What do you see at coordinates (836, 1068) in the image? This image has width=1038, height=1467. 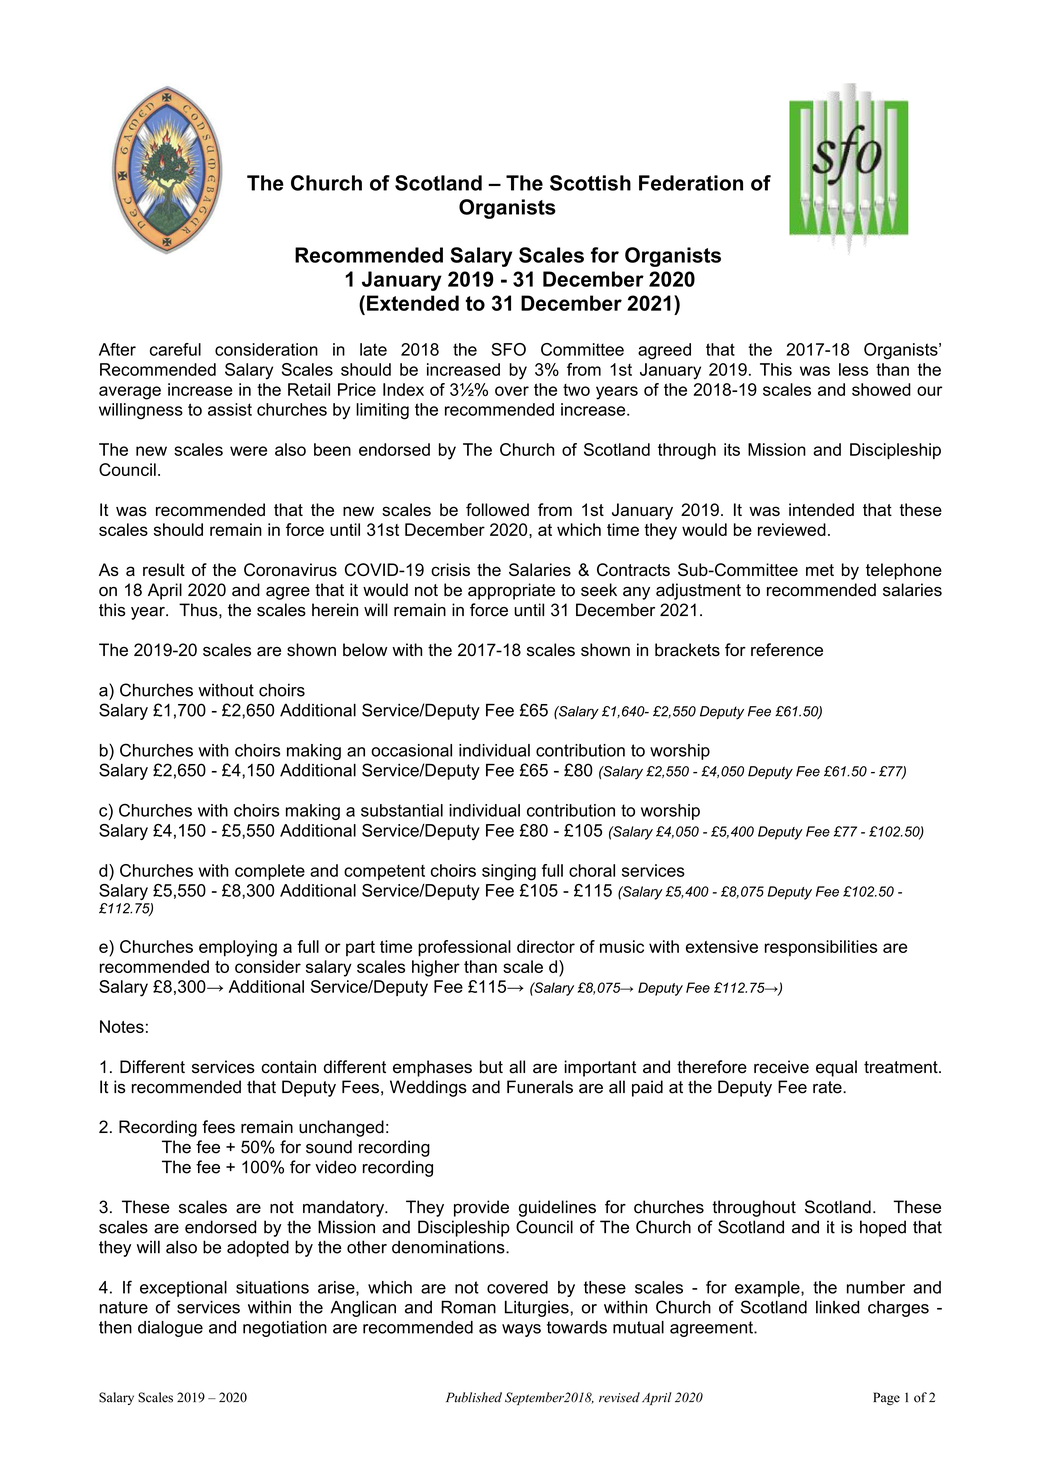 I see `equal` at bounding box center [836, 1068].
